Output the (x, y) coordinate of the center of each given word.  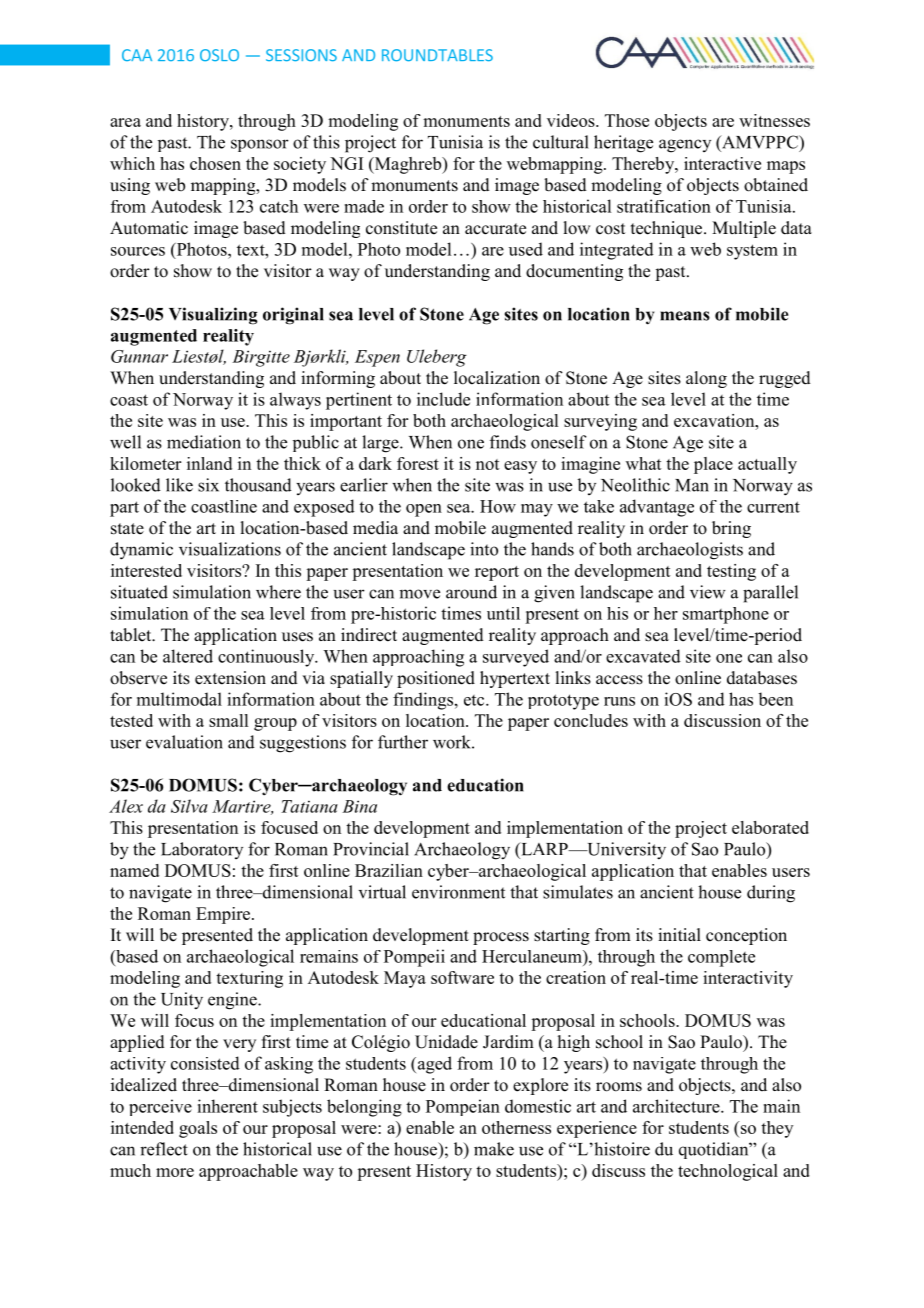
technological (728, 1172)
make (494, 1149)
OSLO (219, 55)
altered (188, 656)
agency (685, 146)
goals (198, 1129)
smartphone (726, 615)
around (471, 592)
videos (572, 120)
